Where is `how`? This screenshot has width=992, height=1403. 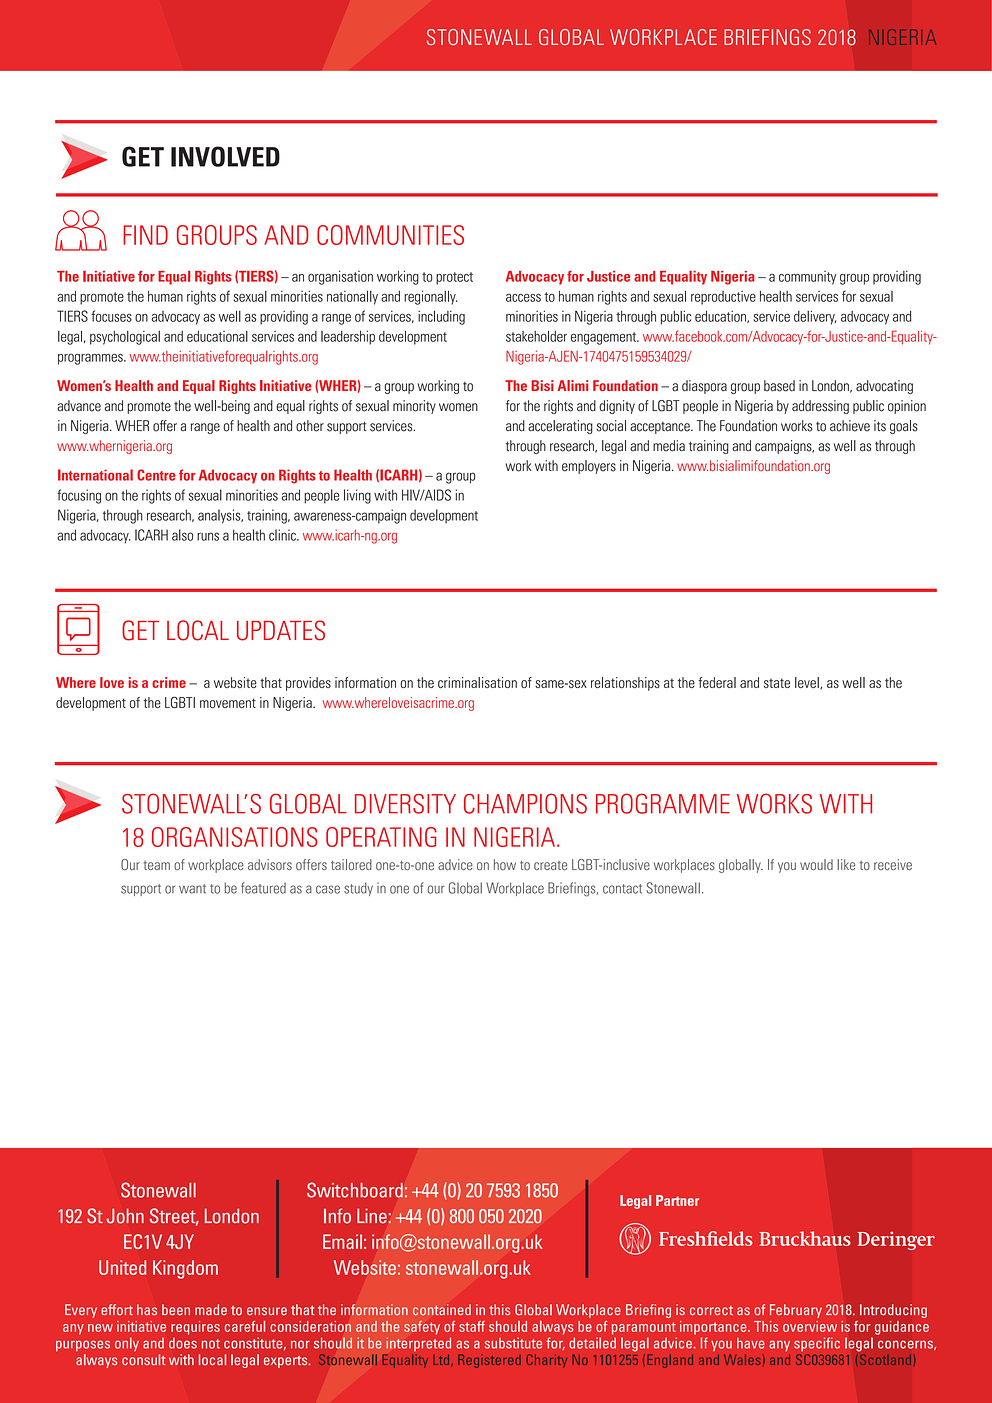
how is located at coordinates (505, 864).
